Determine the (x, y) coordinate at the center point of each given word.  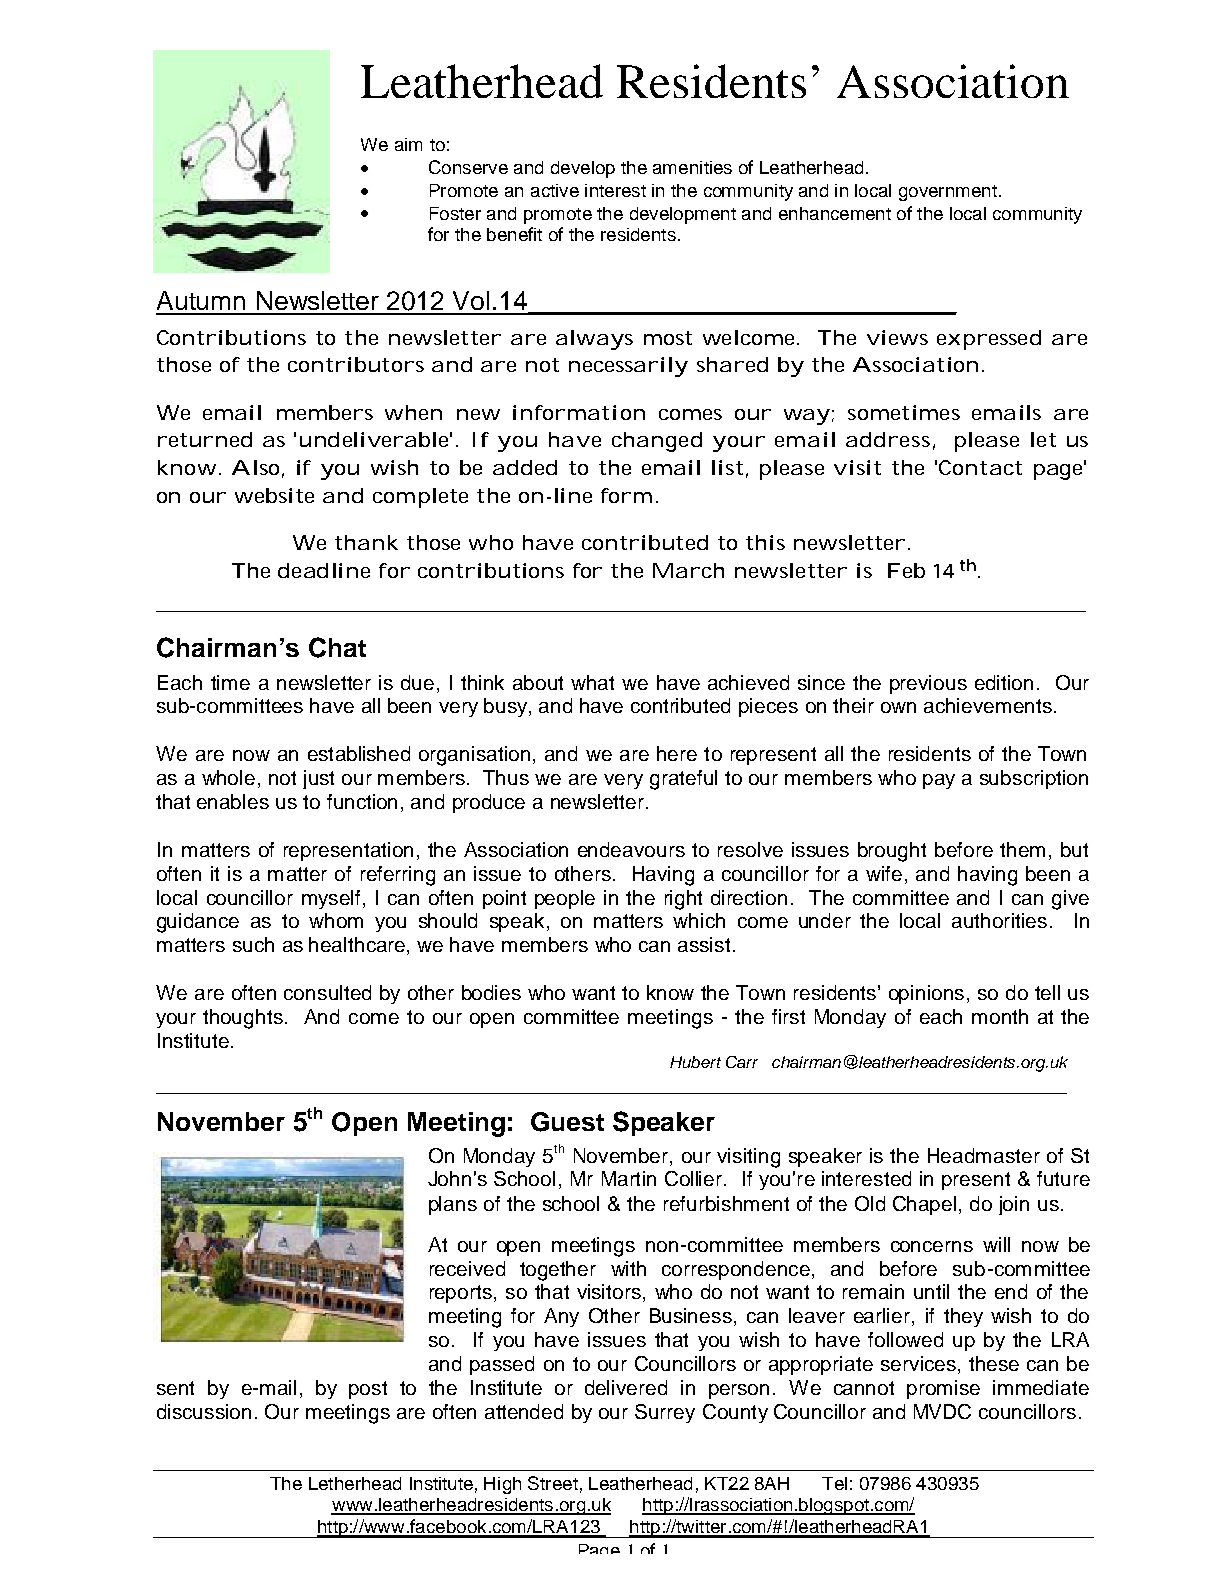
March (688, 570)
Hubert (695, 1062)
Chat (337, 647)
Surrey (665, 1413)
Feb (906, 570)
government (948, 193)
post (368, 1390)
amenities (692, 167)
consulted (327, 992)
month (1000, 1016)
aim (408, 144)
